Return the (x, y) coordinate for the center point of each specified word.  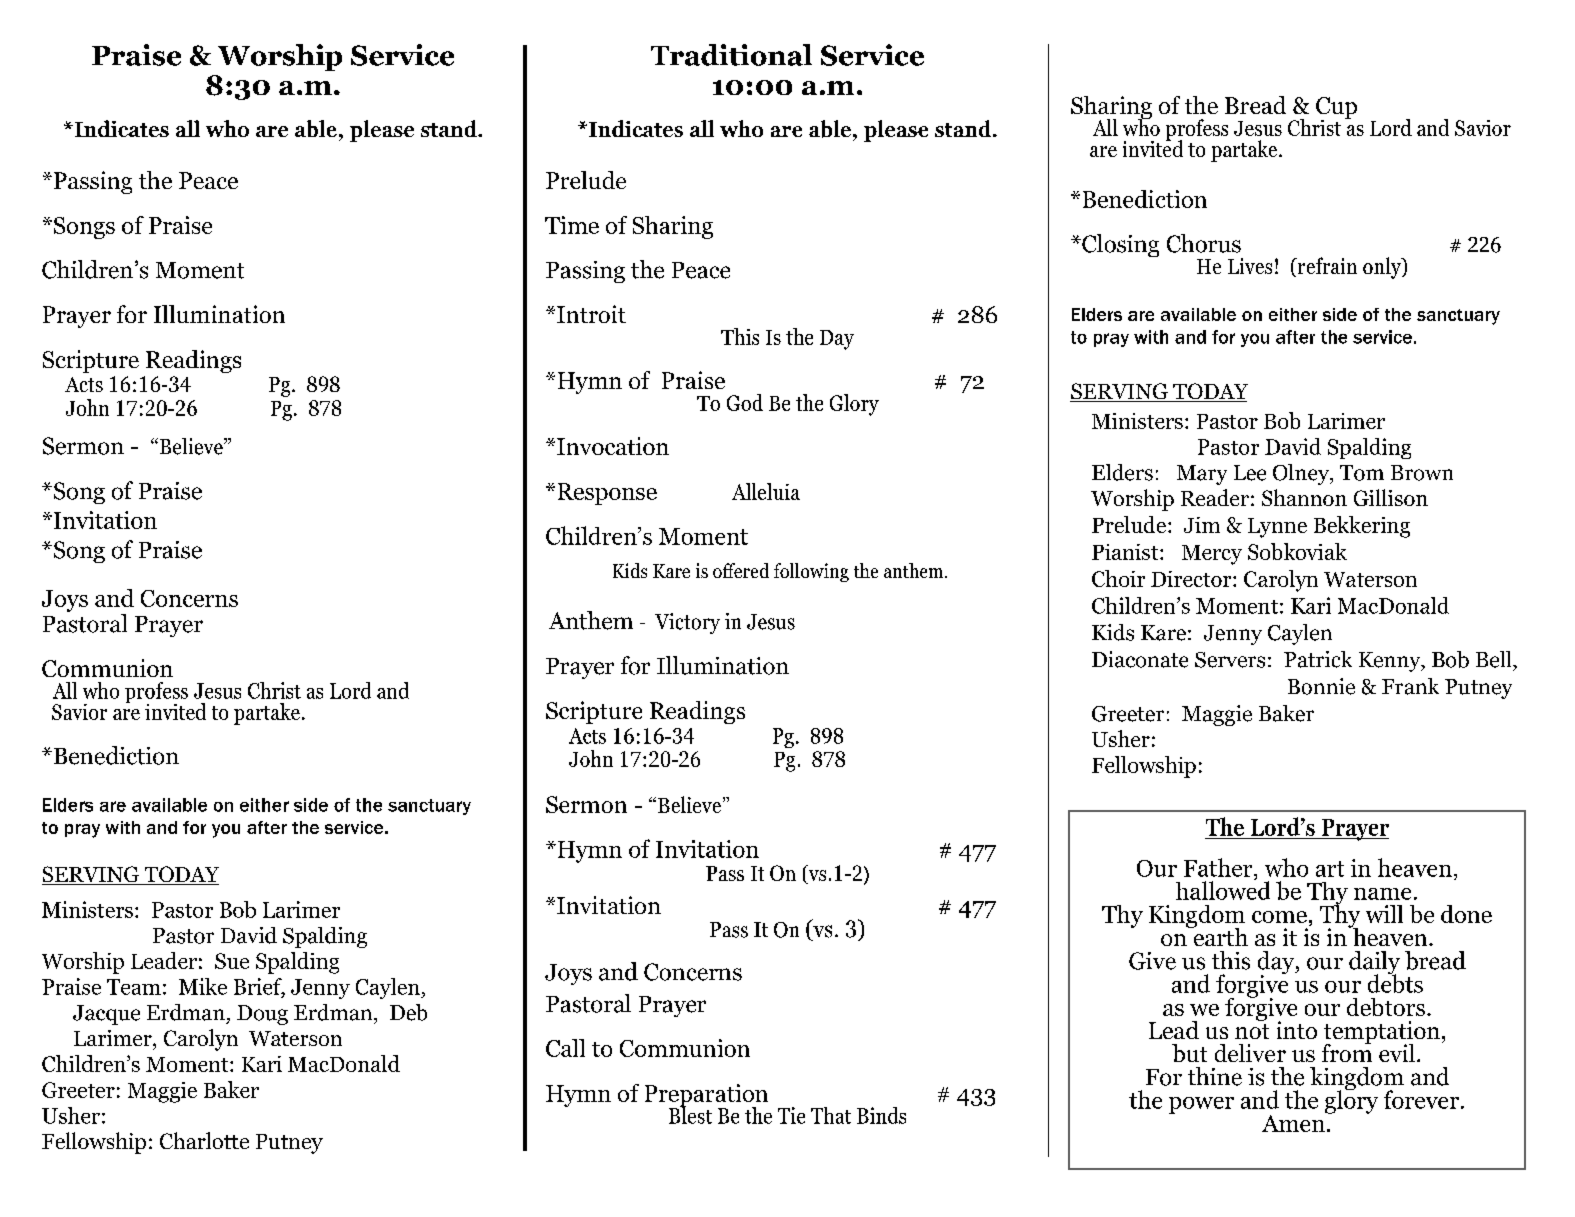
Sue (232, 961)
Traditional (731, 55)
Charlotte (204, 1140)
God (745, 402)
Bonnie (1321, 686)
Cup (1336, 109)
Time (572, 225)
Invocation (613, 446)
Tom (1362, 473)
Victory (687, 623)
